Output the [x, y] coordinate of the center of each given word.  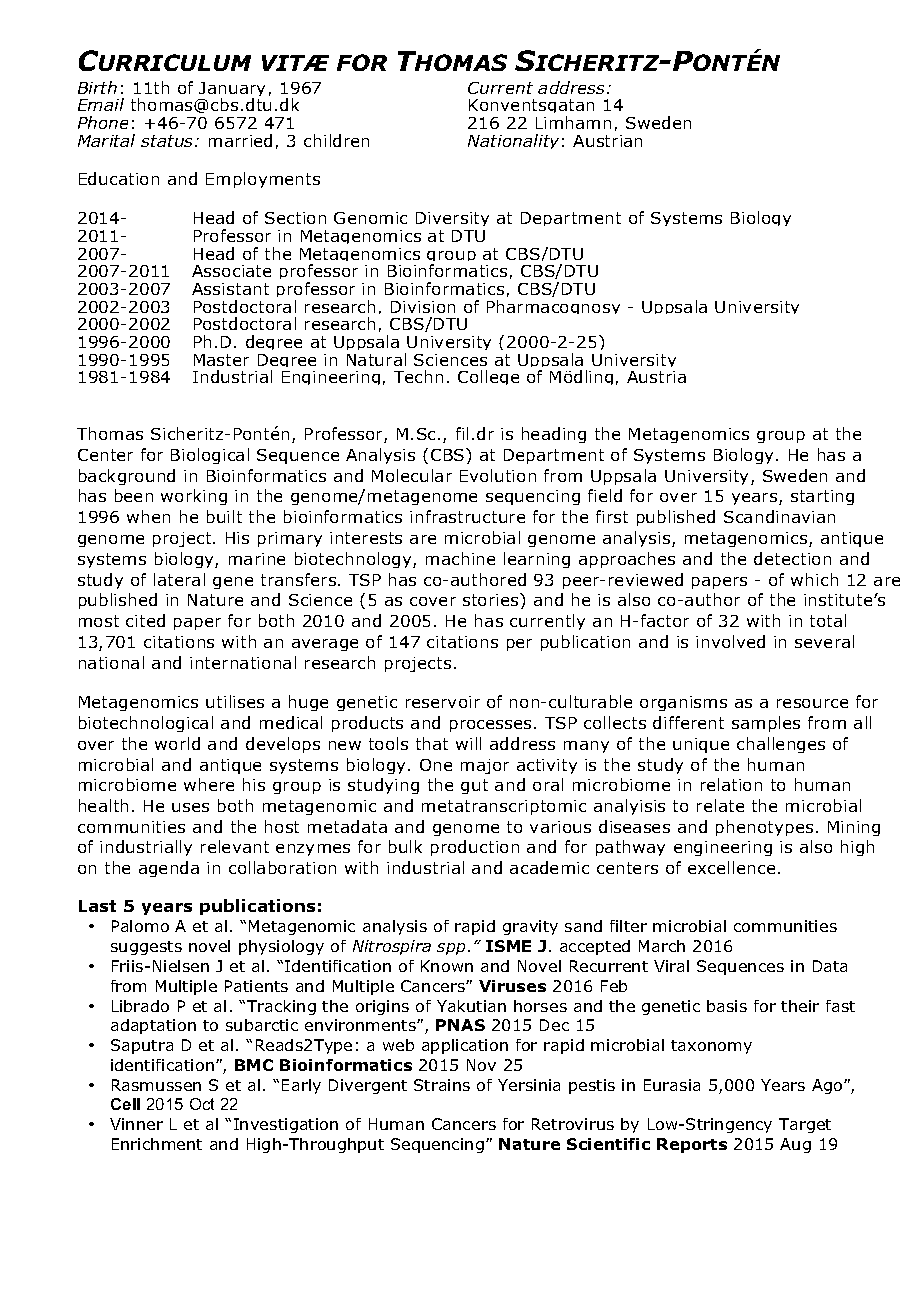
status [168, 141]
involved [730, 641]
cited [145, 620]
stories [492, 599]
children [336, 140]
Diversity [452, 221]
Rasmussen [156, 1085]
